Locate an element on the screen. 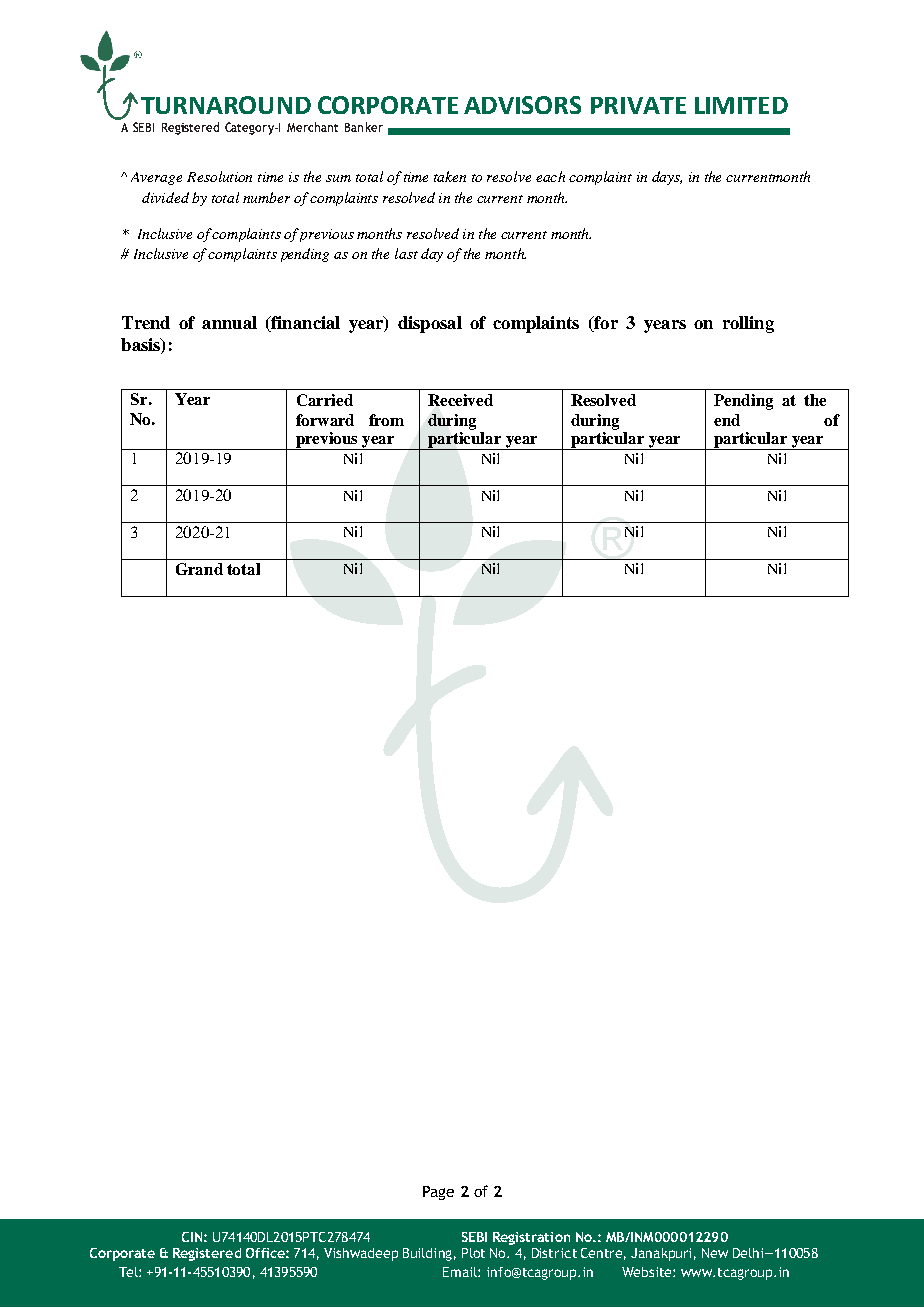  Grand is located at coordinates (199, 569).
